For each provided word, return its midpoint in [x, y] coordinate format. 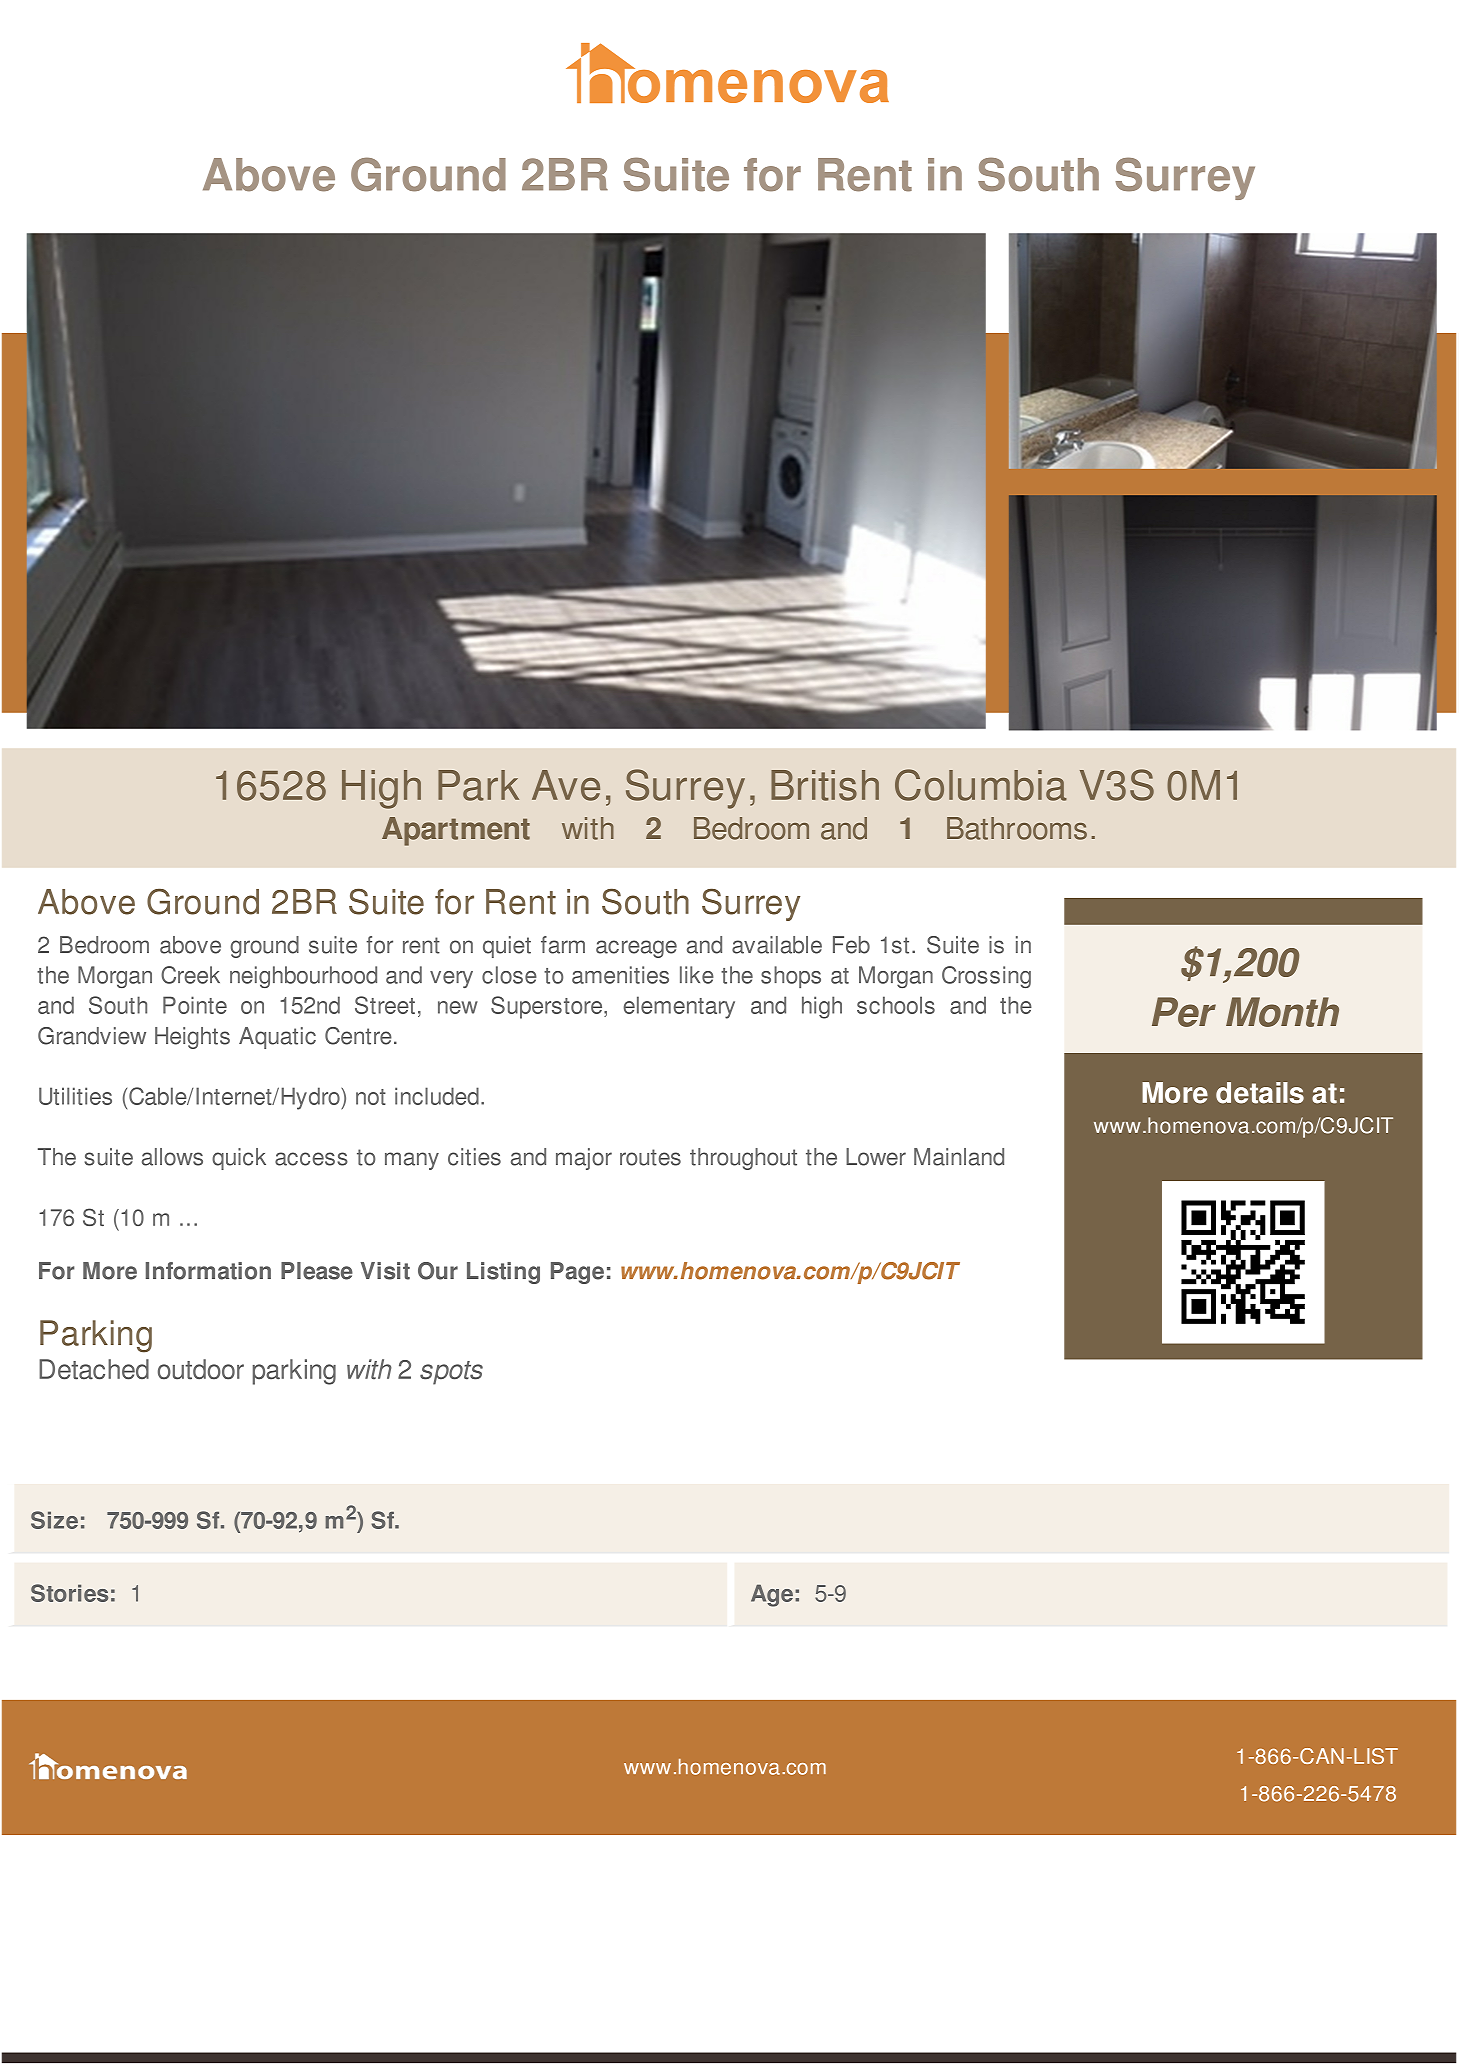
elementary [679, 1007]
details [1260, 1093]
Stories [69, 1593]
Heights [192, 1038]
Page [577, 1273]
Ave [566, 785]
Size [54, 1520]
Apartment [456, 831]
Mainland [959, 1157]
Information [208, 1271]
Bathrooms [1017, 828]
